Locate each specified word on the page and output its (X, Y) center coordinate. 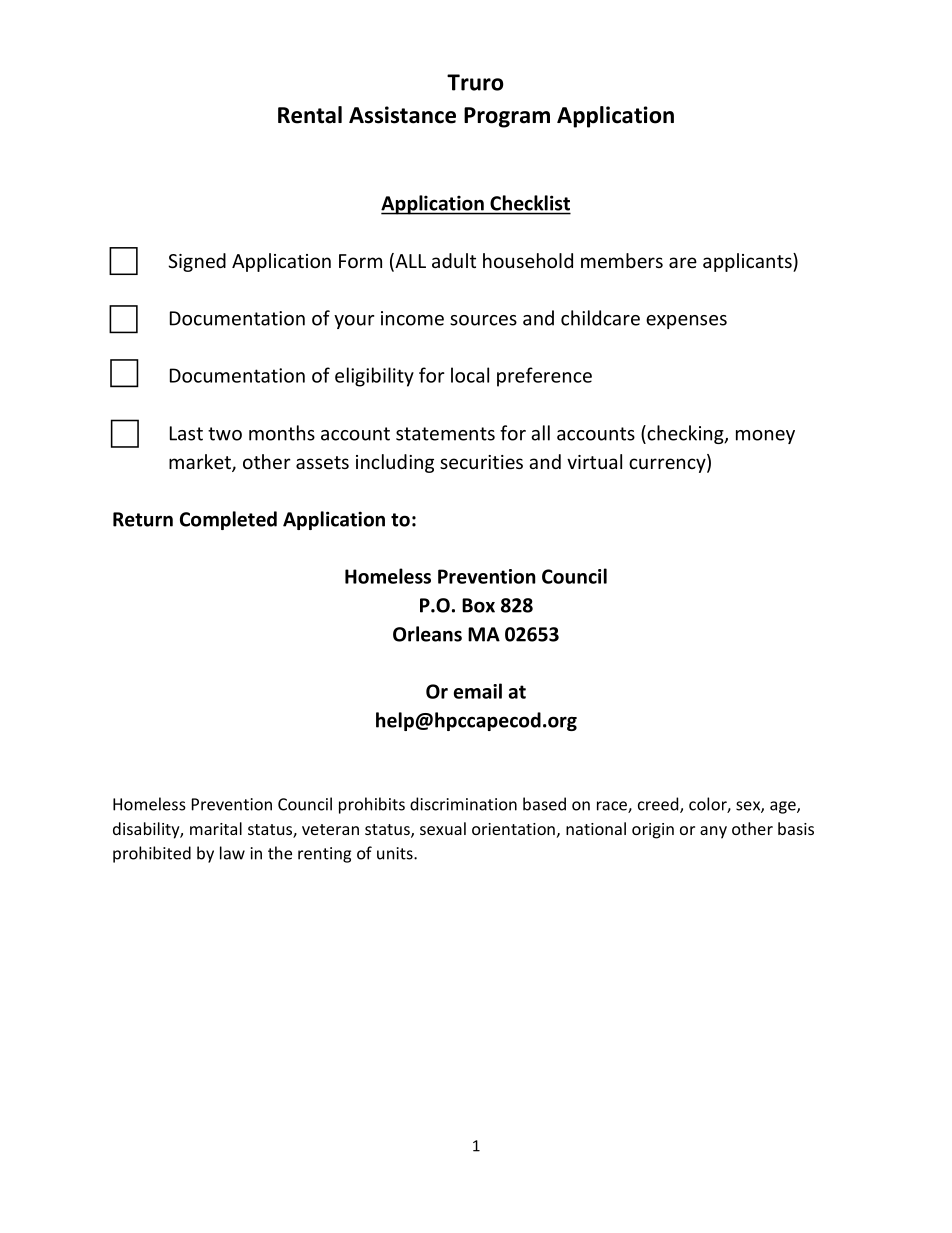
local (470, 375)
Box (478, 605)
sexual (443, 828)
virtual (594, 461)
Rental (310, 115)
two (225, 434)
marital (216, 828)
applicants (748, 262)
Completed (228, 520)
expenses (686, 322)
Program (507, 117)
